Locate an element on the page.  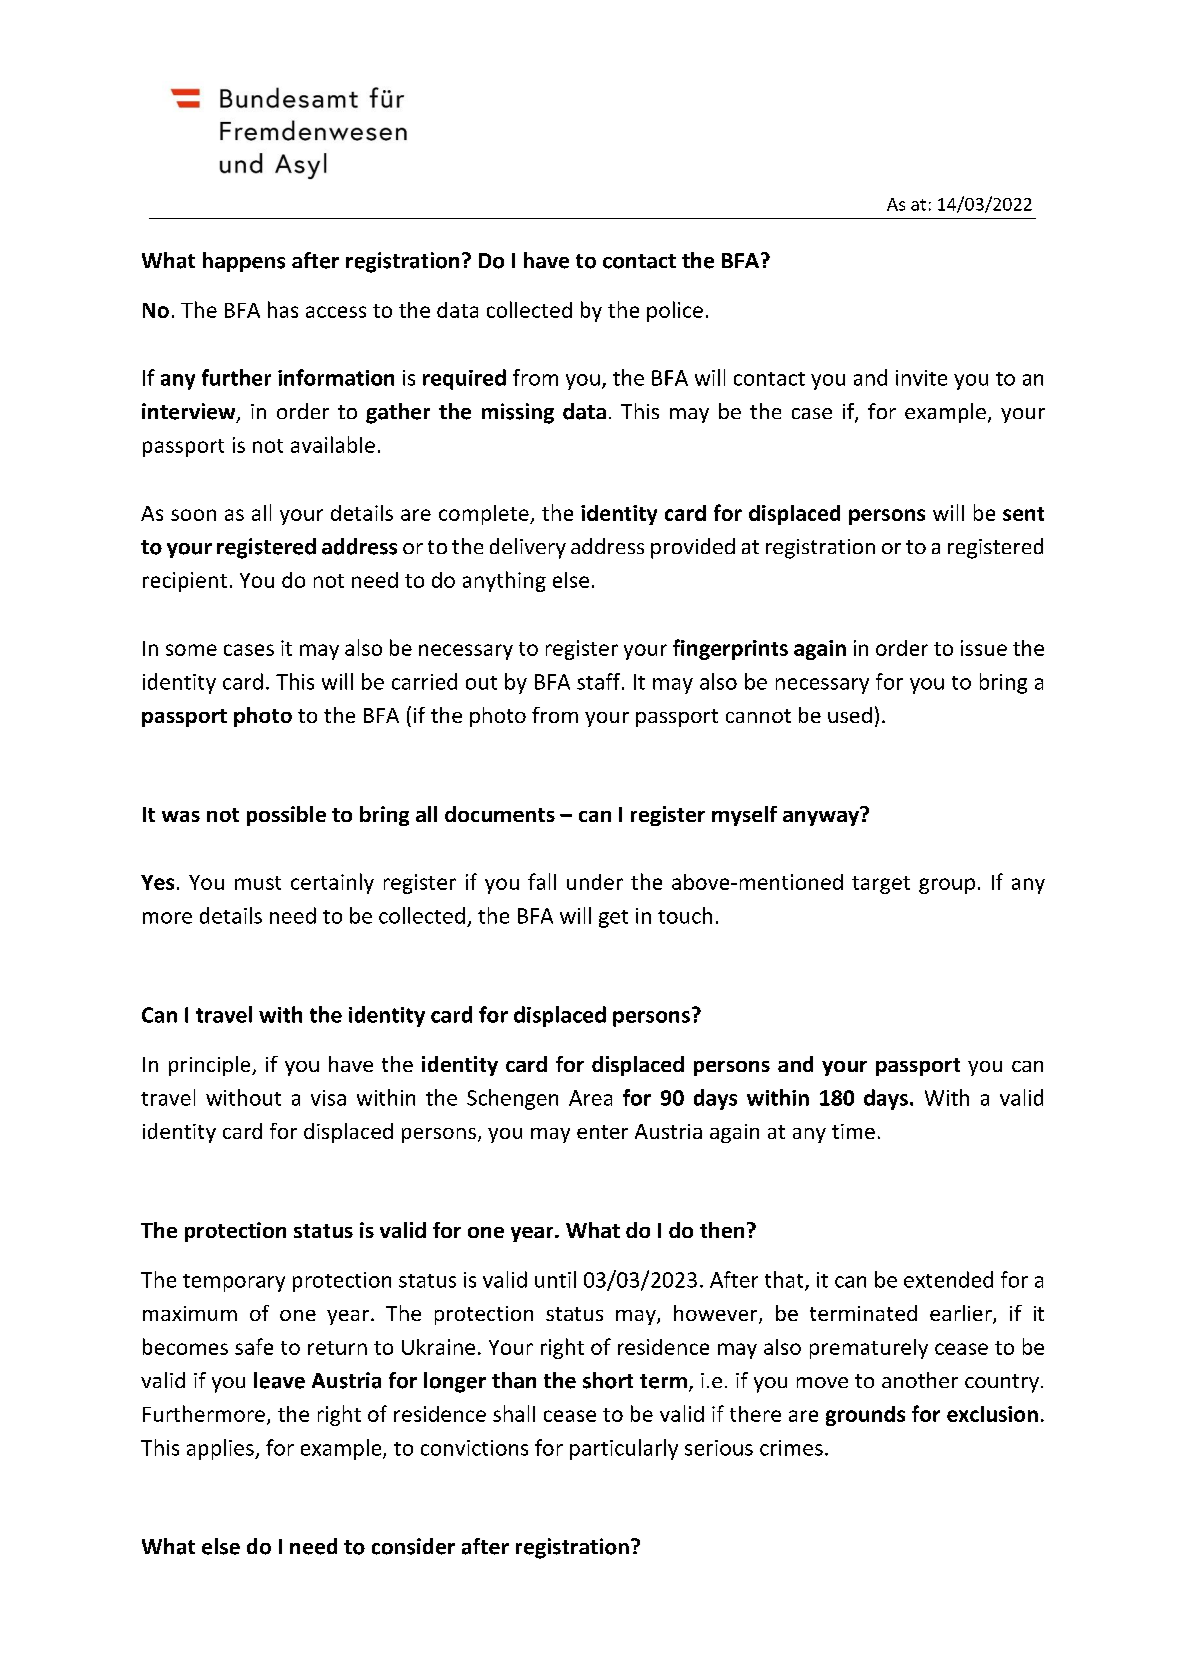
visa is located at coordinates (328, 1098).
